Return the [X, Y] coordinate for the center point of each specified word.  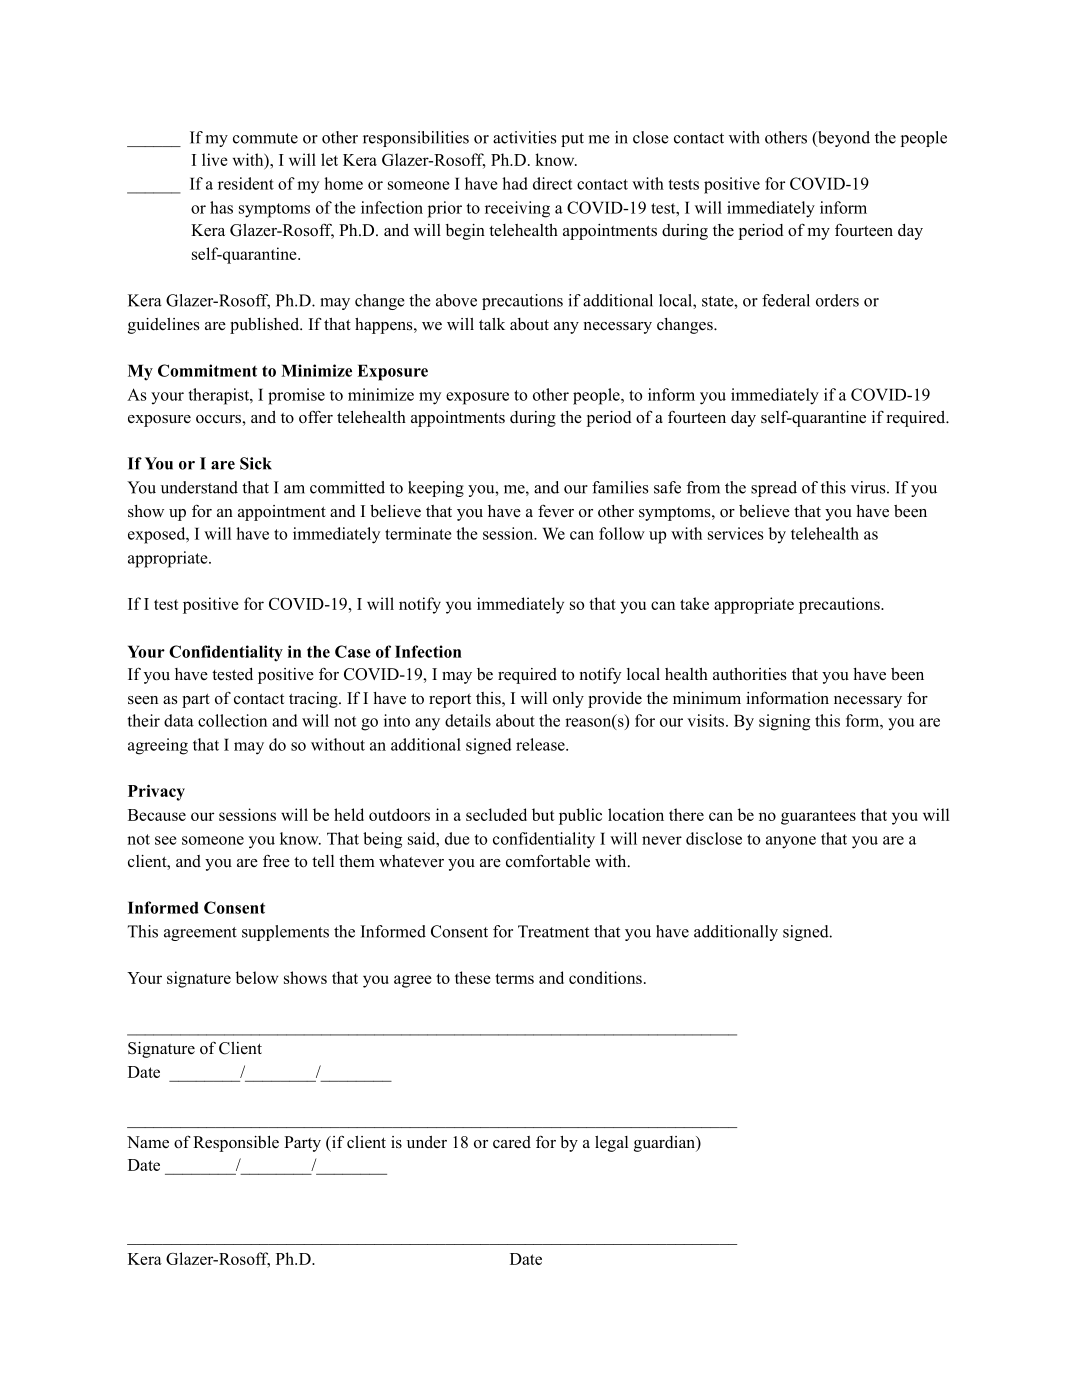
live [215, 159]
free [276, 860]
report [450, 701]
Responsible [236, 1144]
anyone [791, 842]
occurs [219, 419]
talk [492, 324]
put [572, 140]
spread [774, 489]
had [515, 183]
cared [512, 1142]
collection [232, 720]
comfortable [548, 861]
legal [611, 1144]
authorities [749, 674]
